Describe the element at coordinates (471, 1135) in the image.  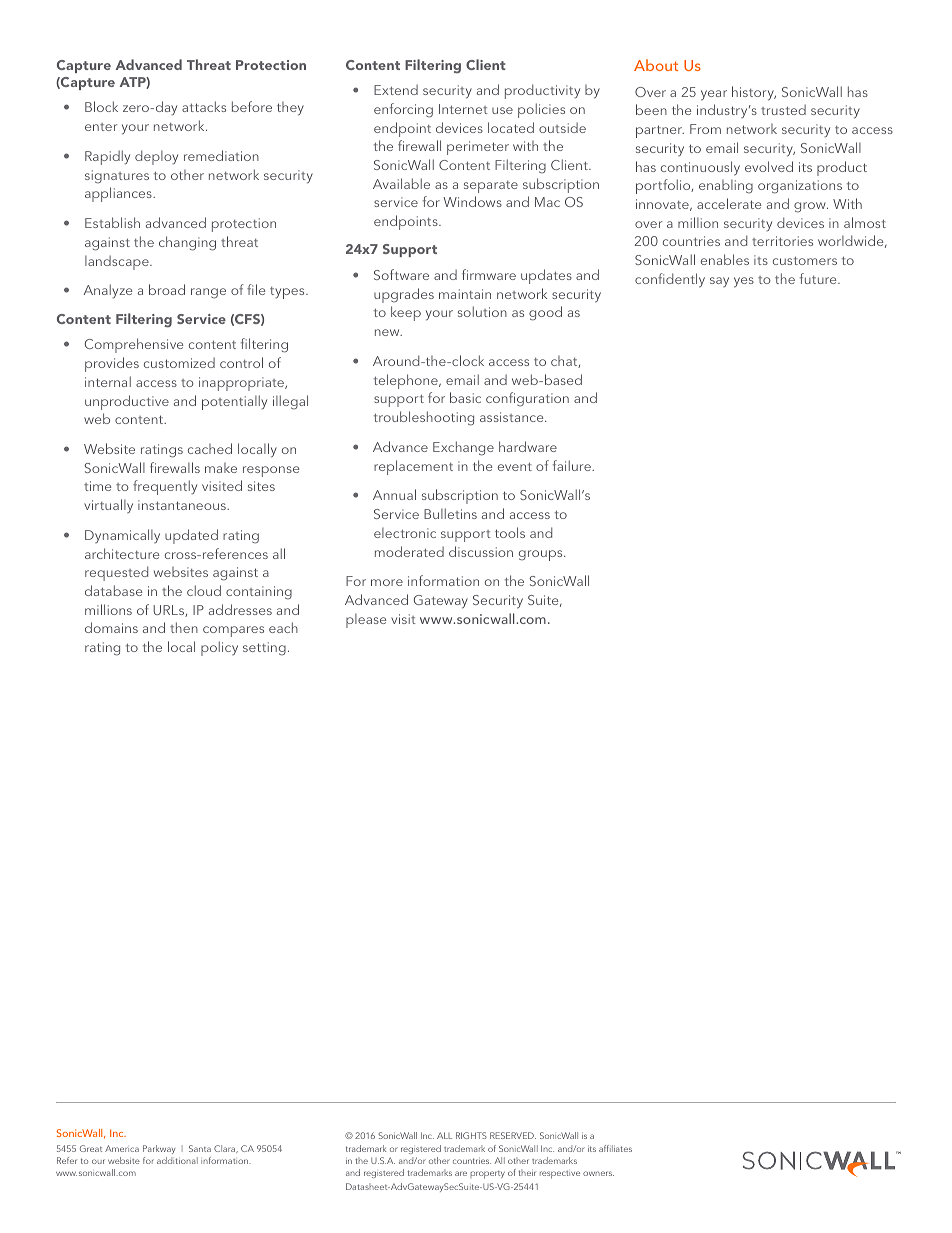
I see `RIGHTS` at that location.
